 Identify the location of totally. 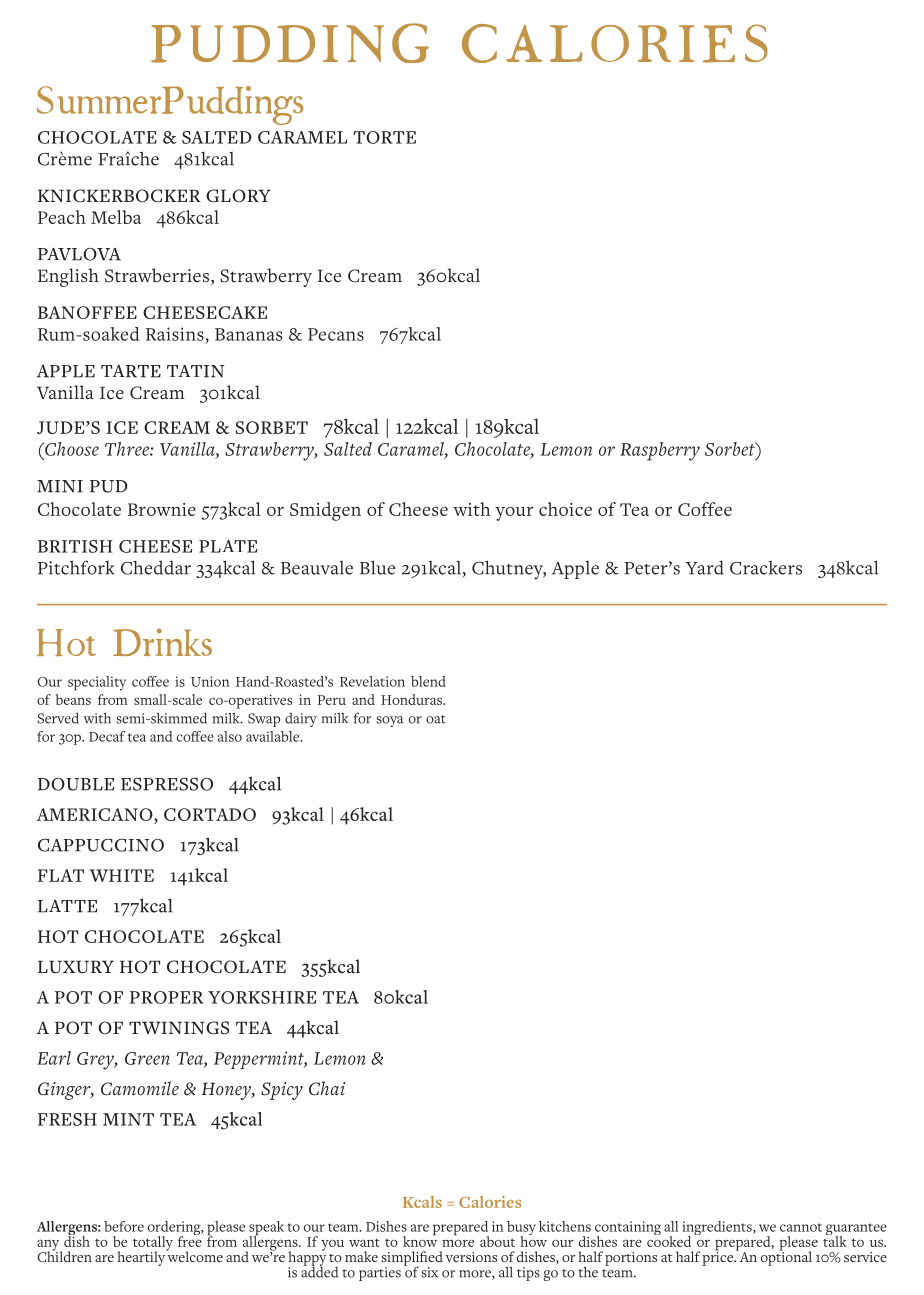
(153, 1244).
